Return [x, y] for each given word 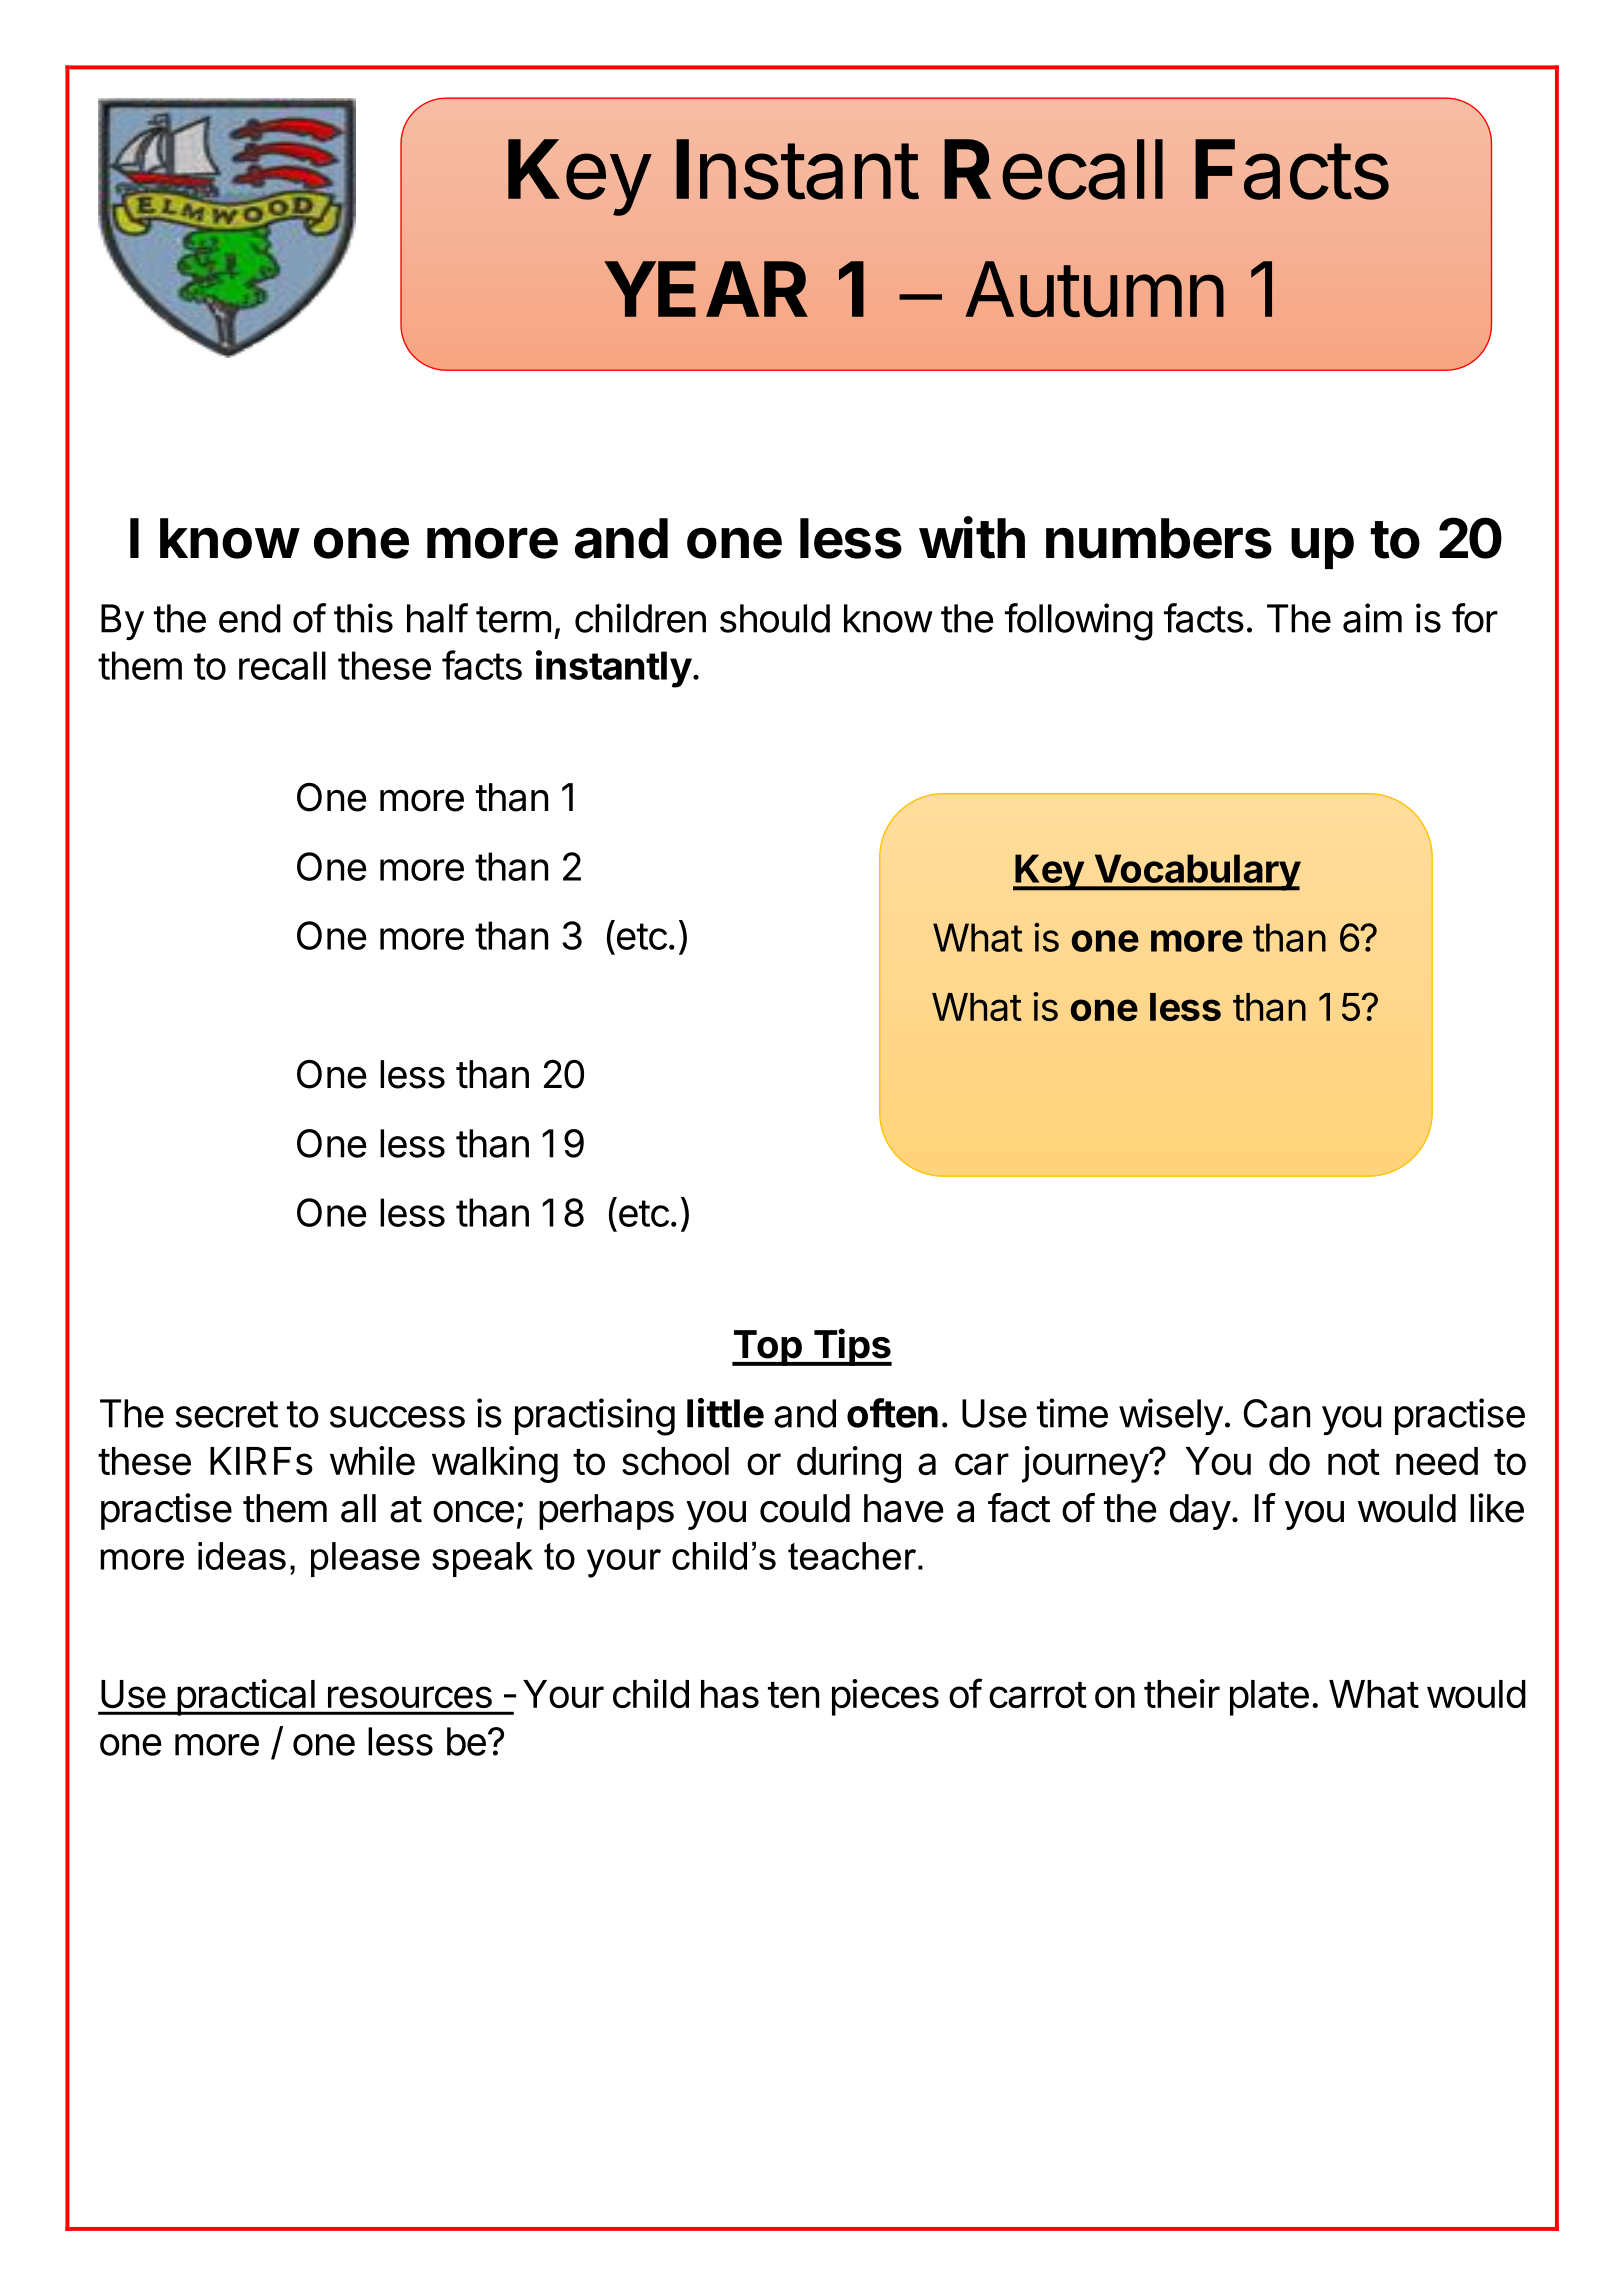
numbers [1159, 538]
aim [1372, 618]
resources [410, 1697]
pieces [885, 1697]
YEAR [706, 289]
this [363, 618]
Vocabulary [1196, 872]
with [972, 537]
